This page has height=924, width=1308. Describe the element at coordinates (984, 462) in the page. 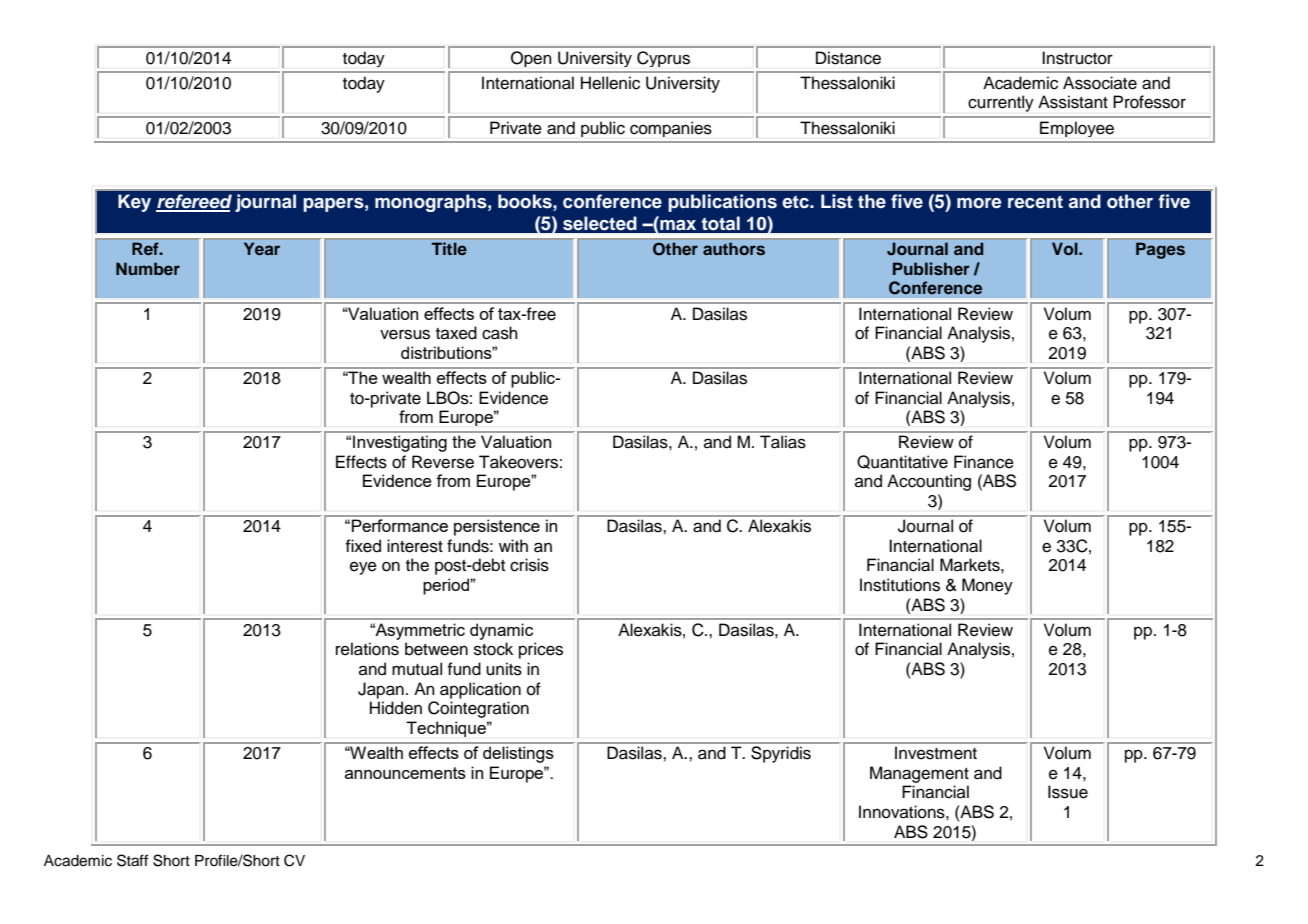

I see `Finance` at that location.
